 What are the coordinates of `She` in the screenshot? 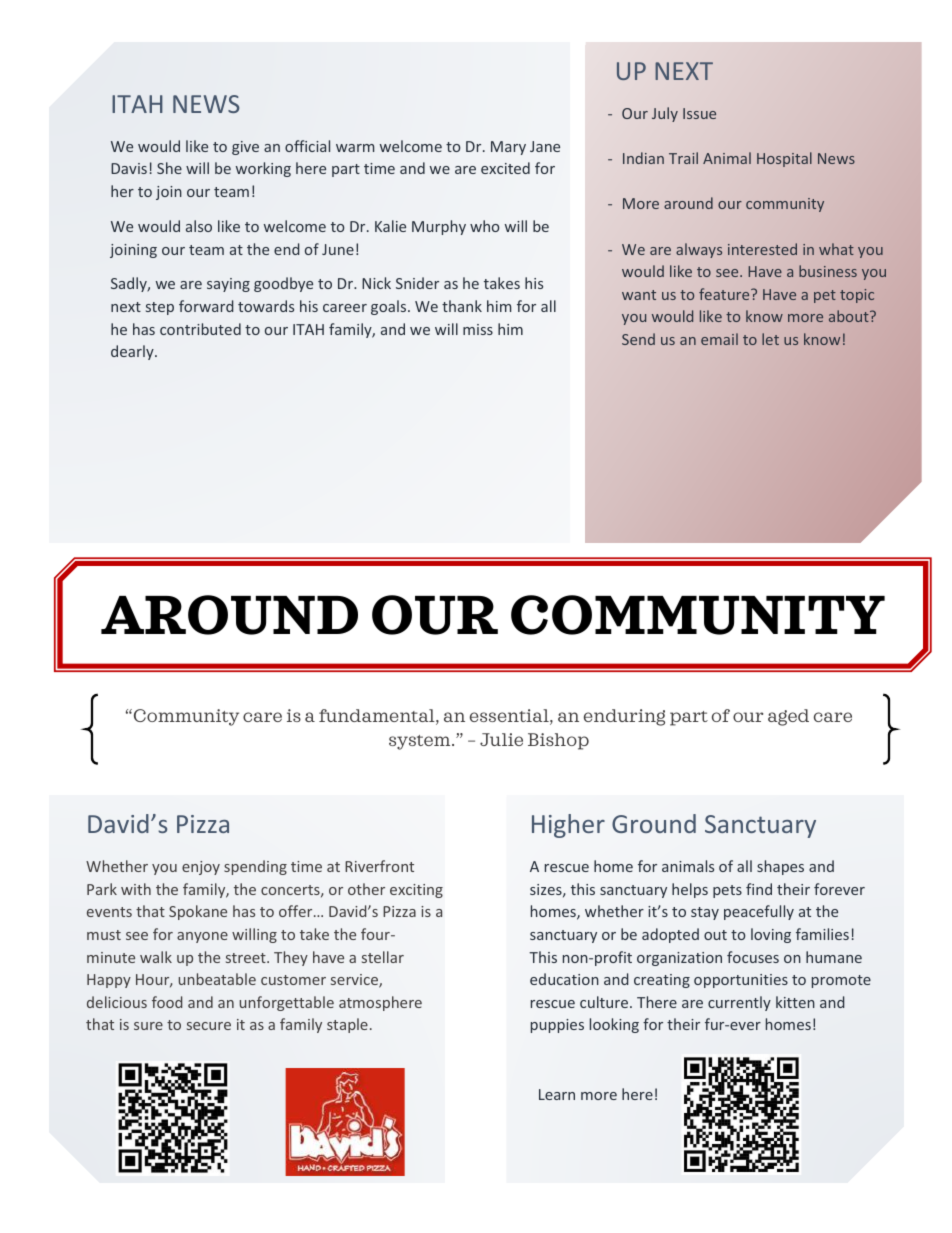 It's located at (169, 168).
